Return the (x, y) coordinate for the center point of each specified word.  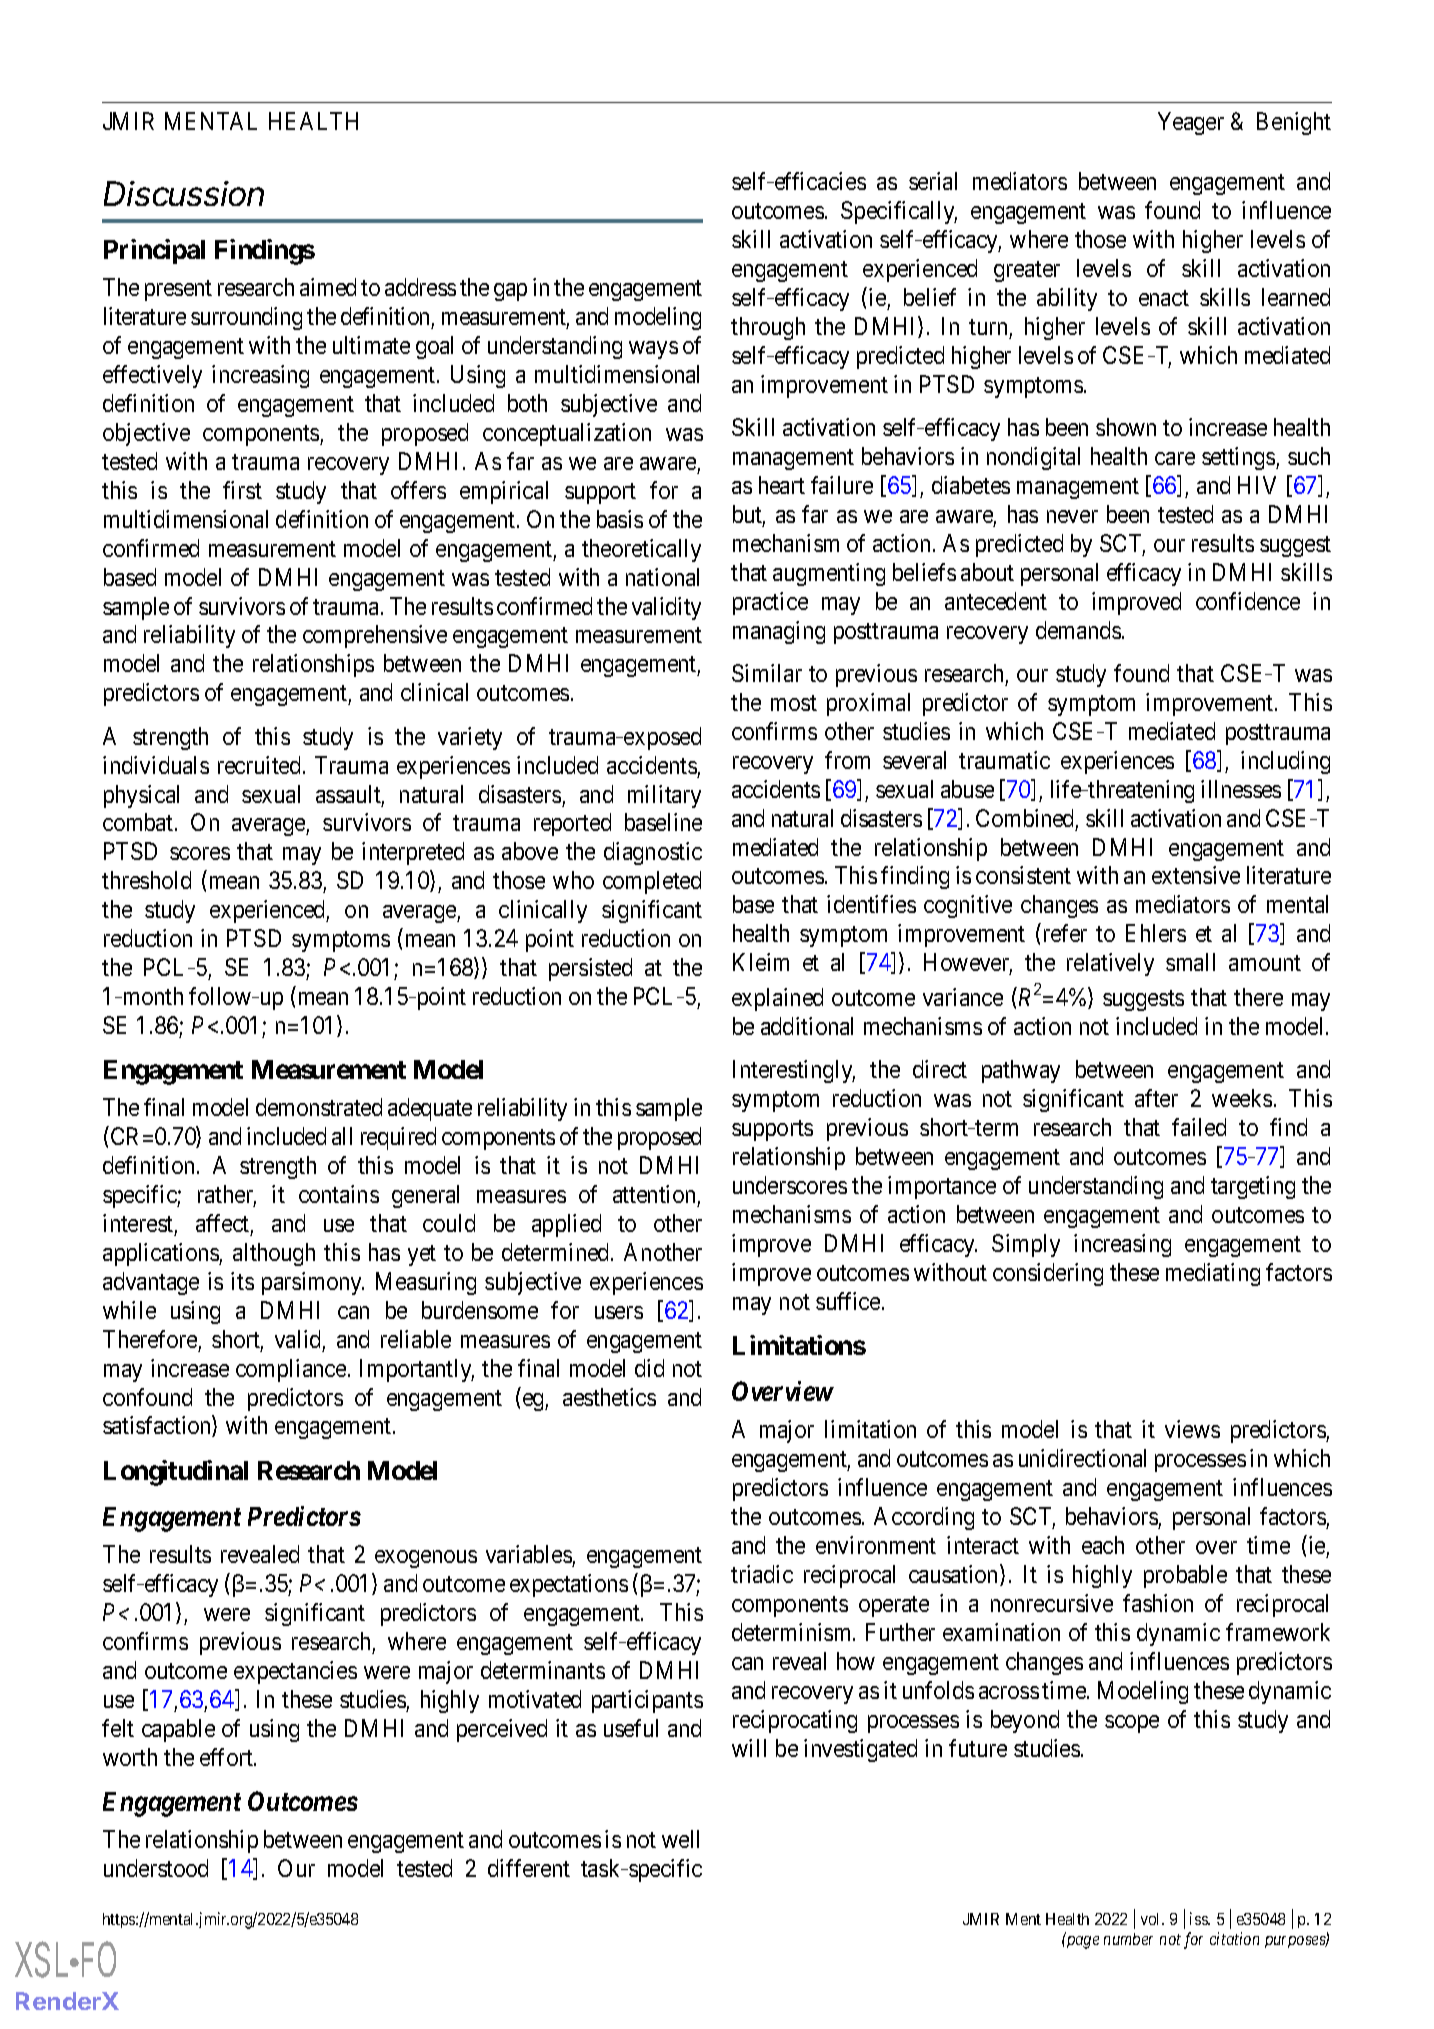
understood (156, 1868)
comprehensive (375, 636)
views (1192, 1429)
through (768, 328)
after (1156, 1098)
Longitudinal (176, 1473)
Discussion (184, 193)
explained (777, 999)
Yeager (1191, 123)
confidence (1248, 601)
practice (770, 603)
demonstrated (319, 1107)
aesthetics (609, 1397)
